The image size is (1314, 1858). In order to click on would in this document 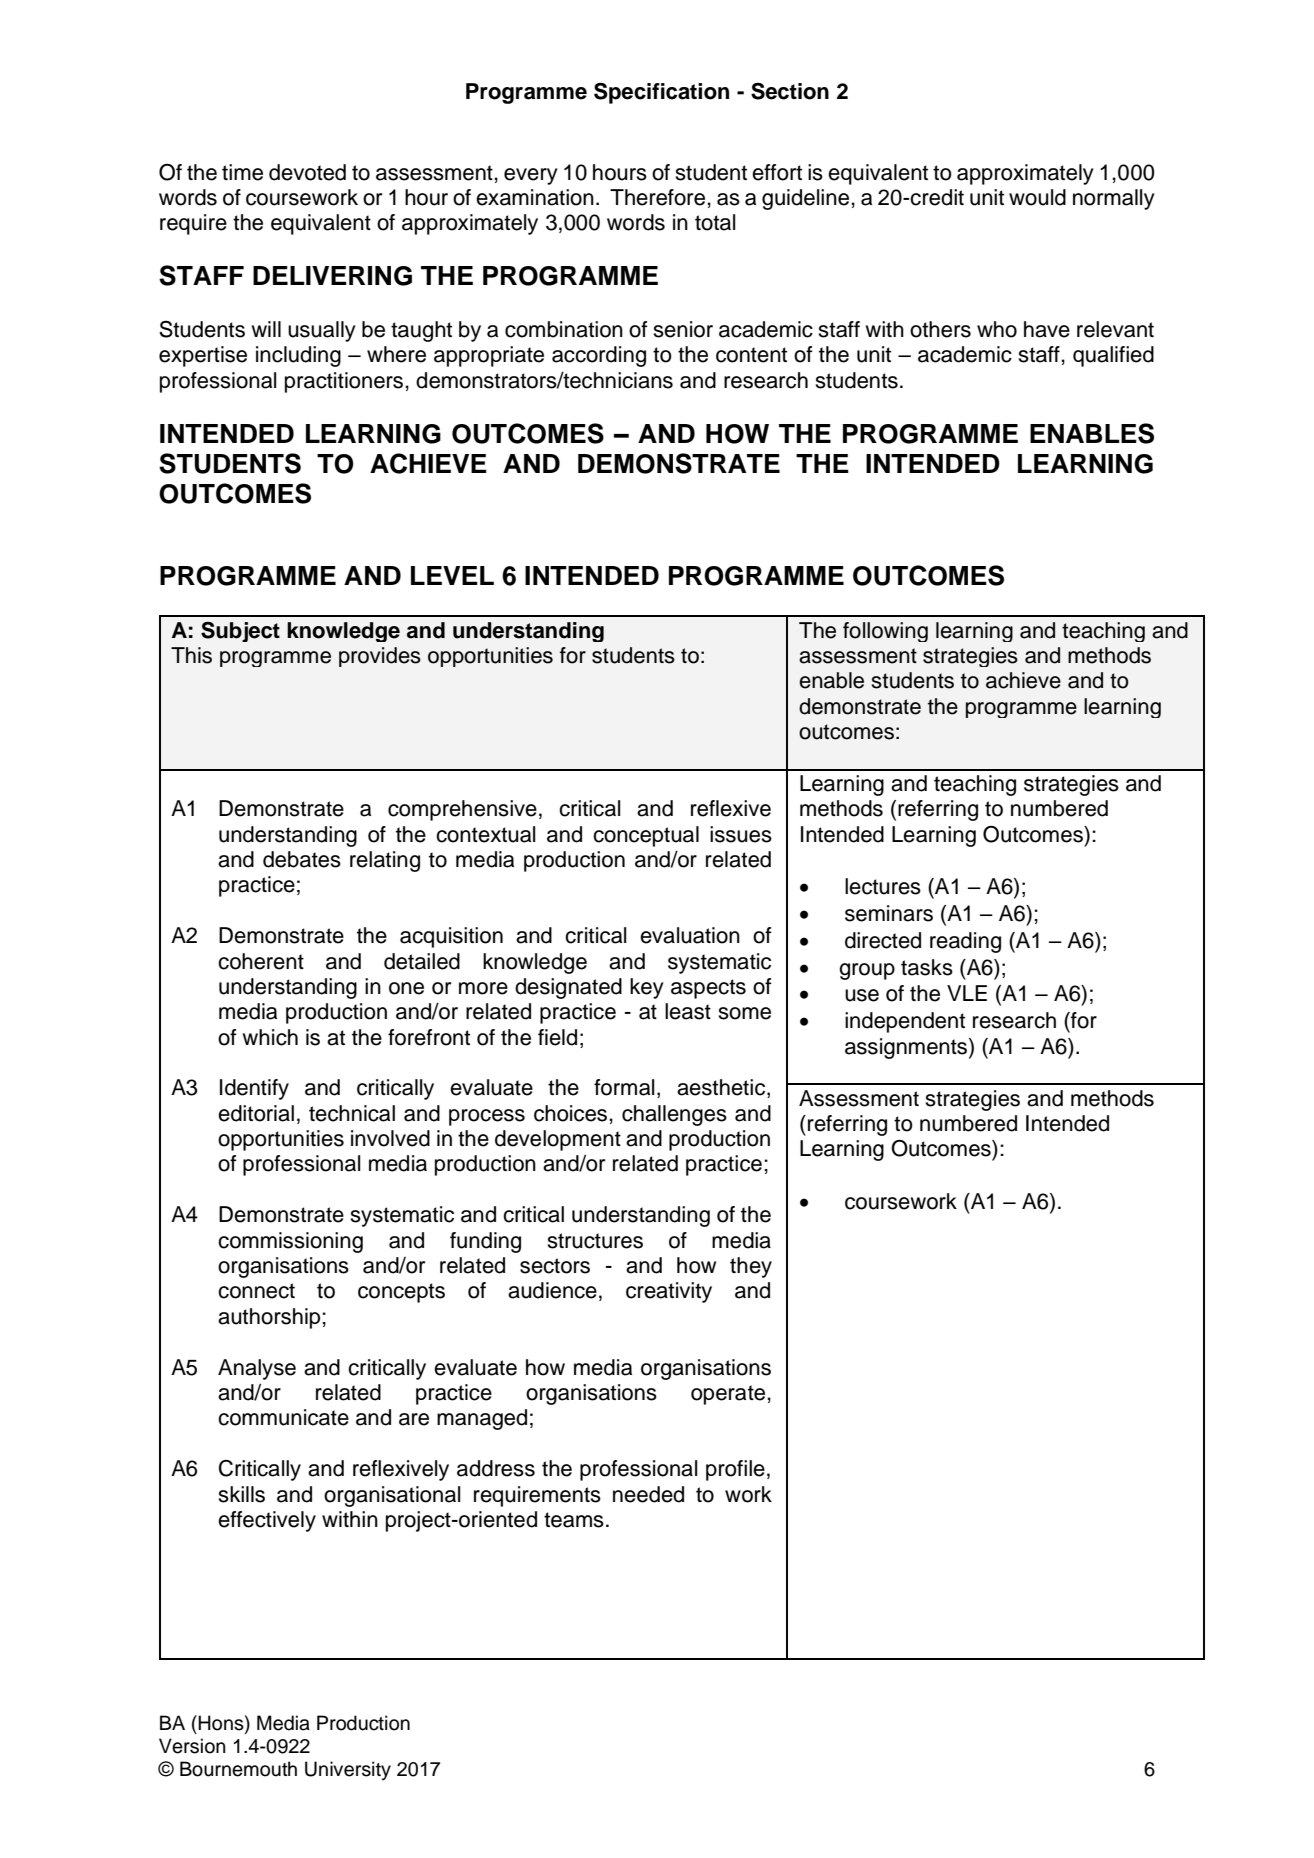, I will do `click(1037, 197)`.
